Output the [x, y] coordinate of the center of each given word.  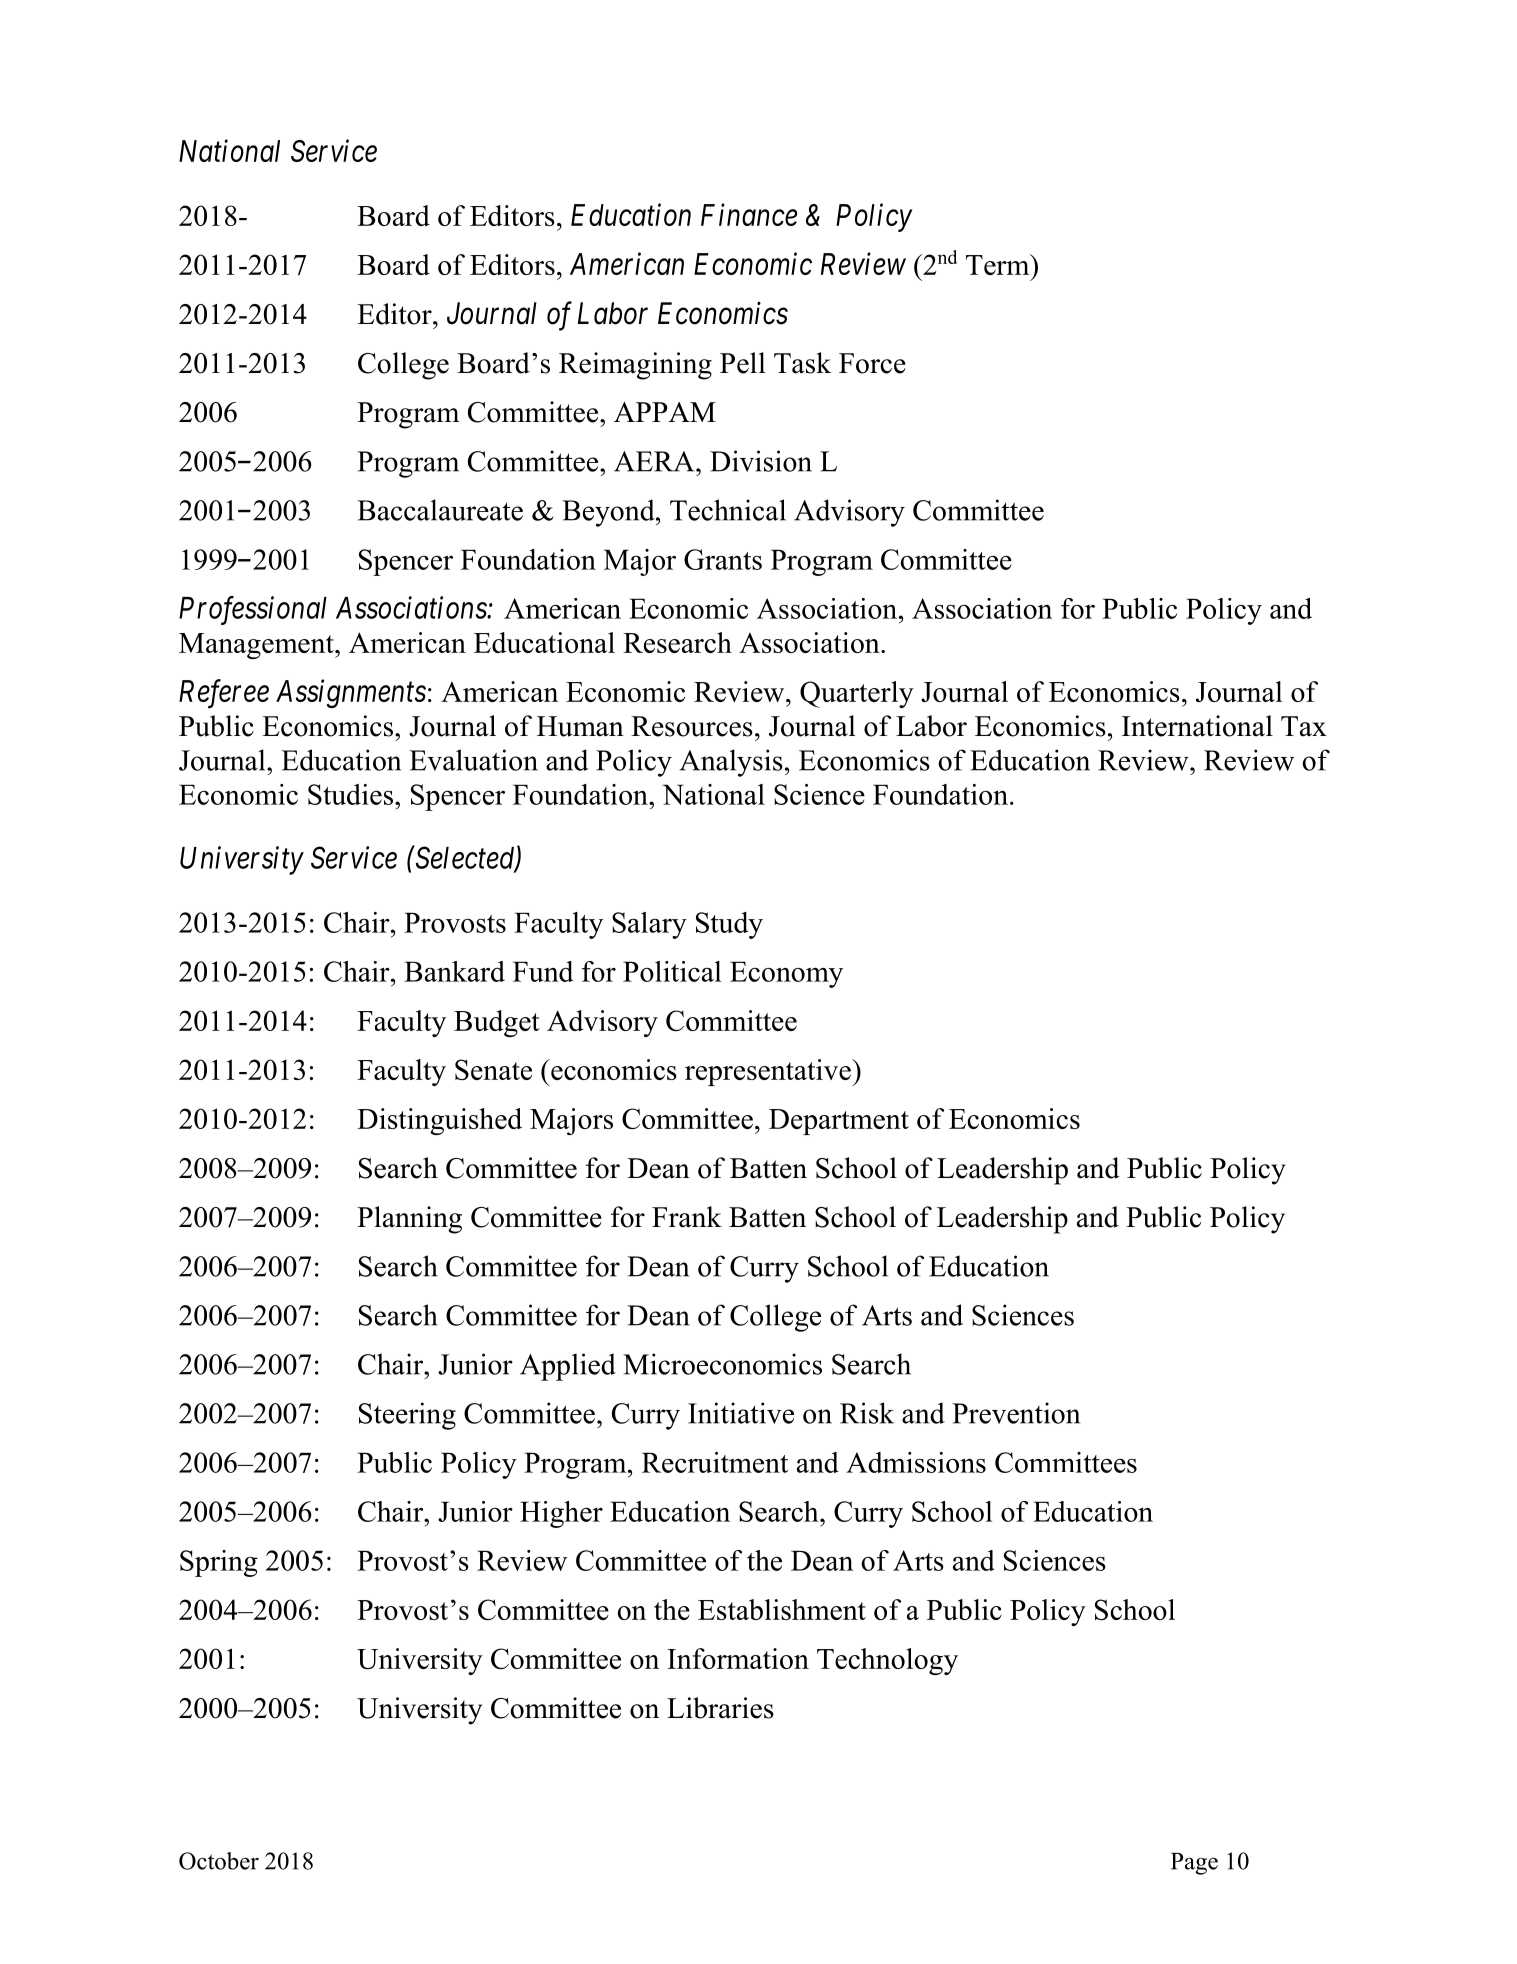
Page [1194, 1863]
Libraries [720, 1708]
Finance [749, 215]
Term [999, 264]
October [219, 1861]
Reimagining [635, 366]
